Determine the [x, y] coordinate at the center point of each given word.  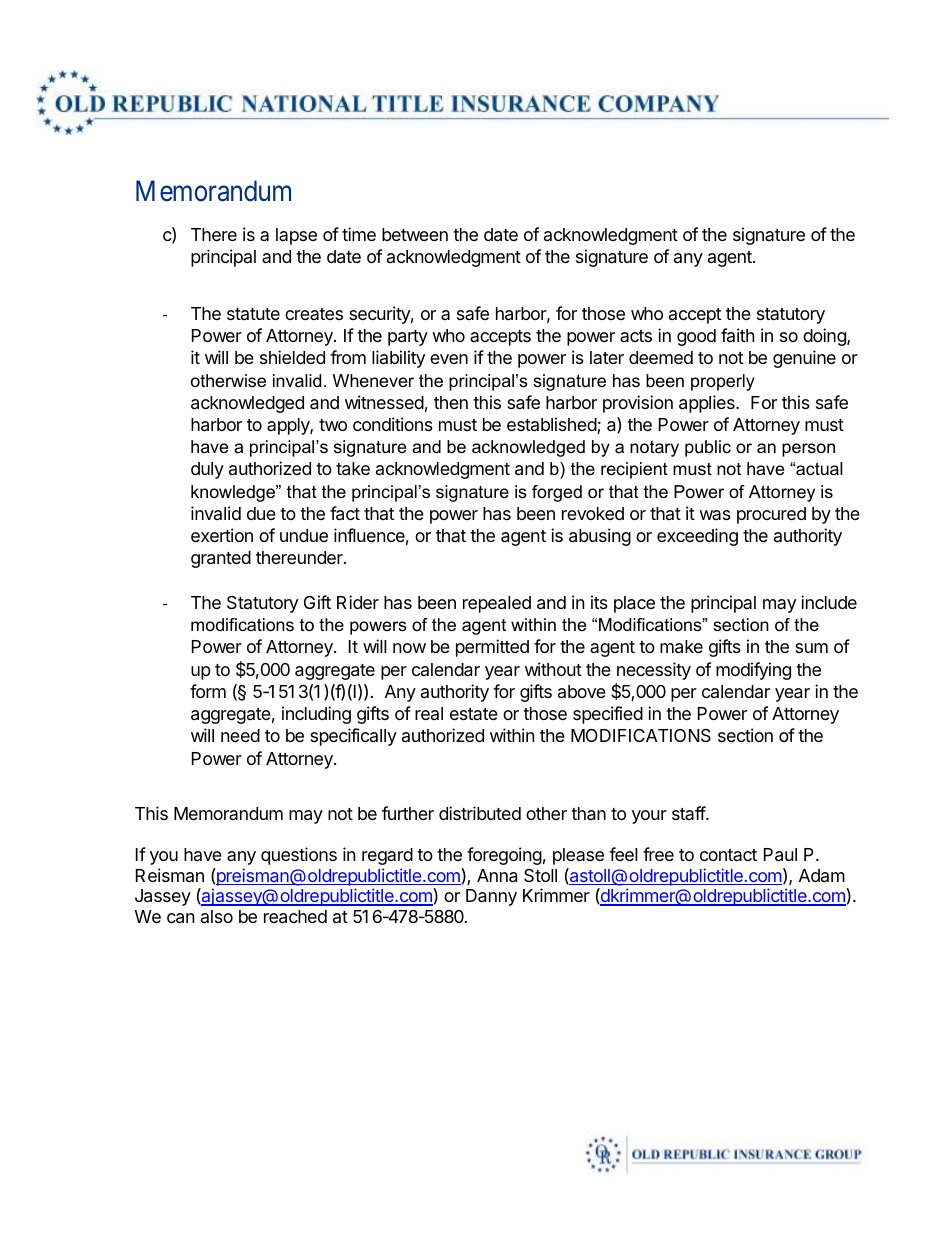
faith [738, 335]
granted [221, 559]
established [552, 425]
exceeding [697, 537]
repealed [497, 604]
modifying [753, 671]
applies [708, 404]
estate [474, 714]
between [415, 234]
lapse [296, 236]
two [333, 425]
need [240, 735]
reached [295, 917]
